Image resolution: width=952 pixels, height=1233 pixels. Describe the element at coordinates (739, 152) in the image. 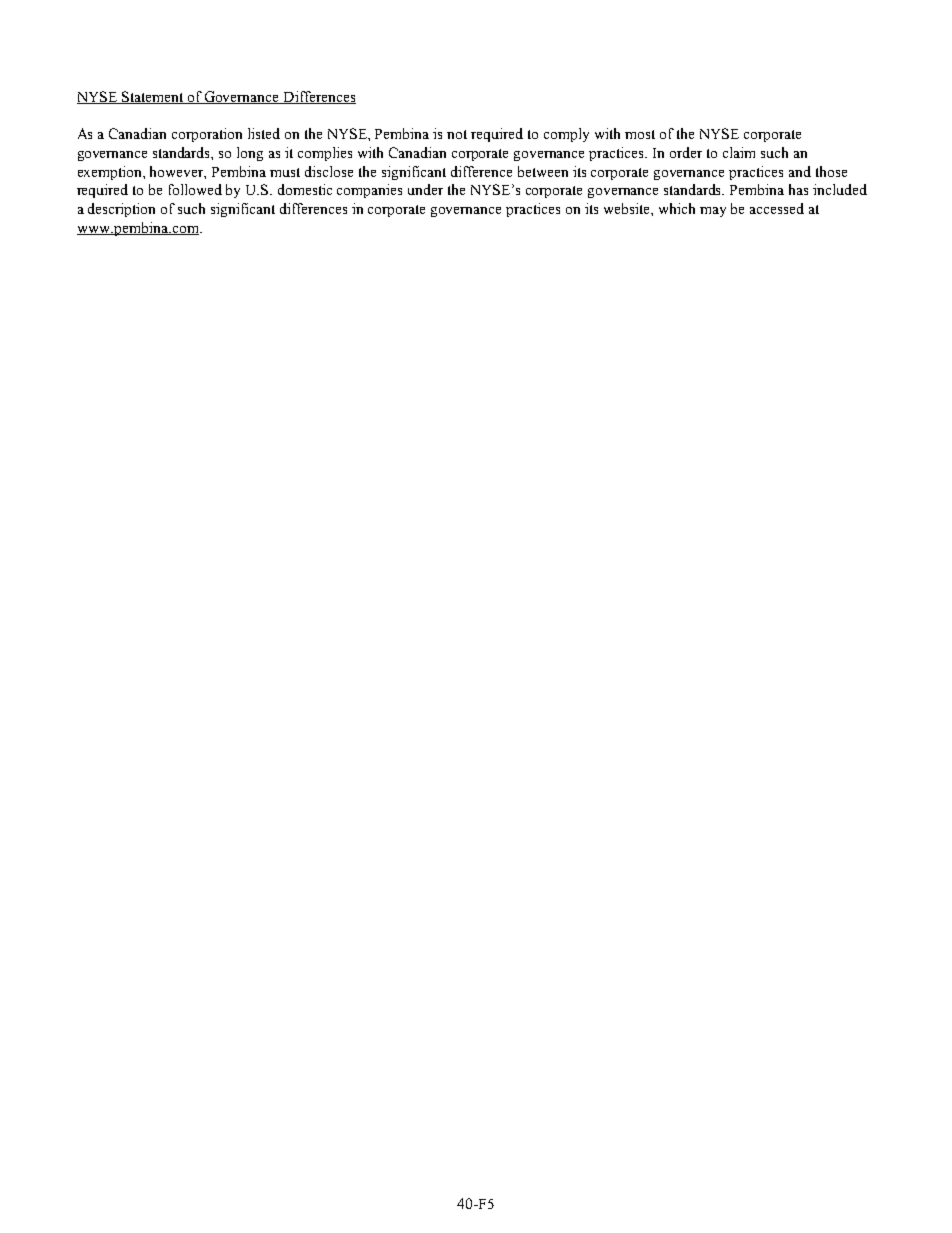

I see `claim` at that location.
